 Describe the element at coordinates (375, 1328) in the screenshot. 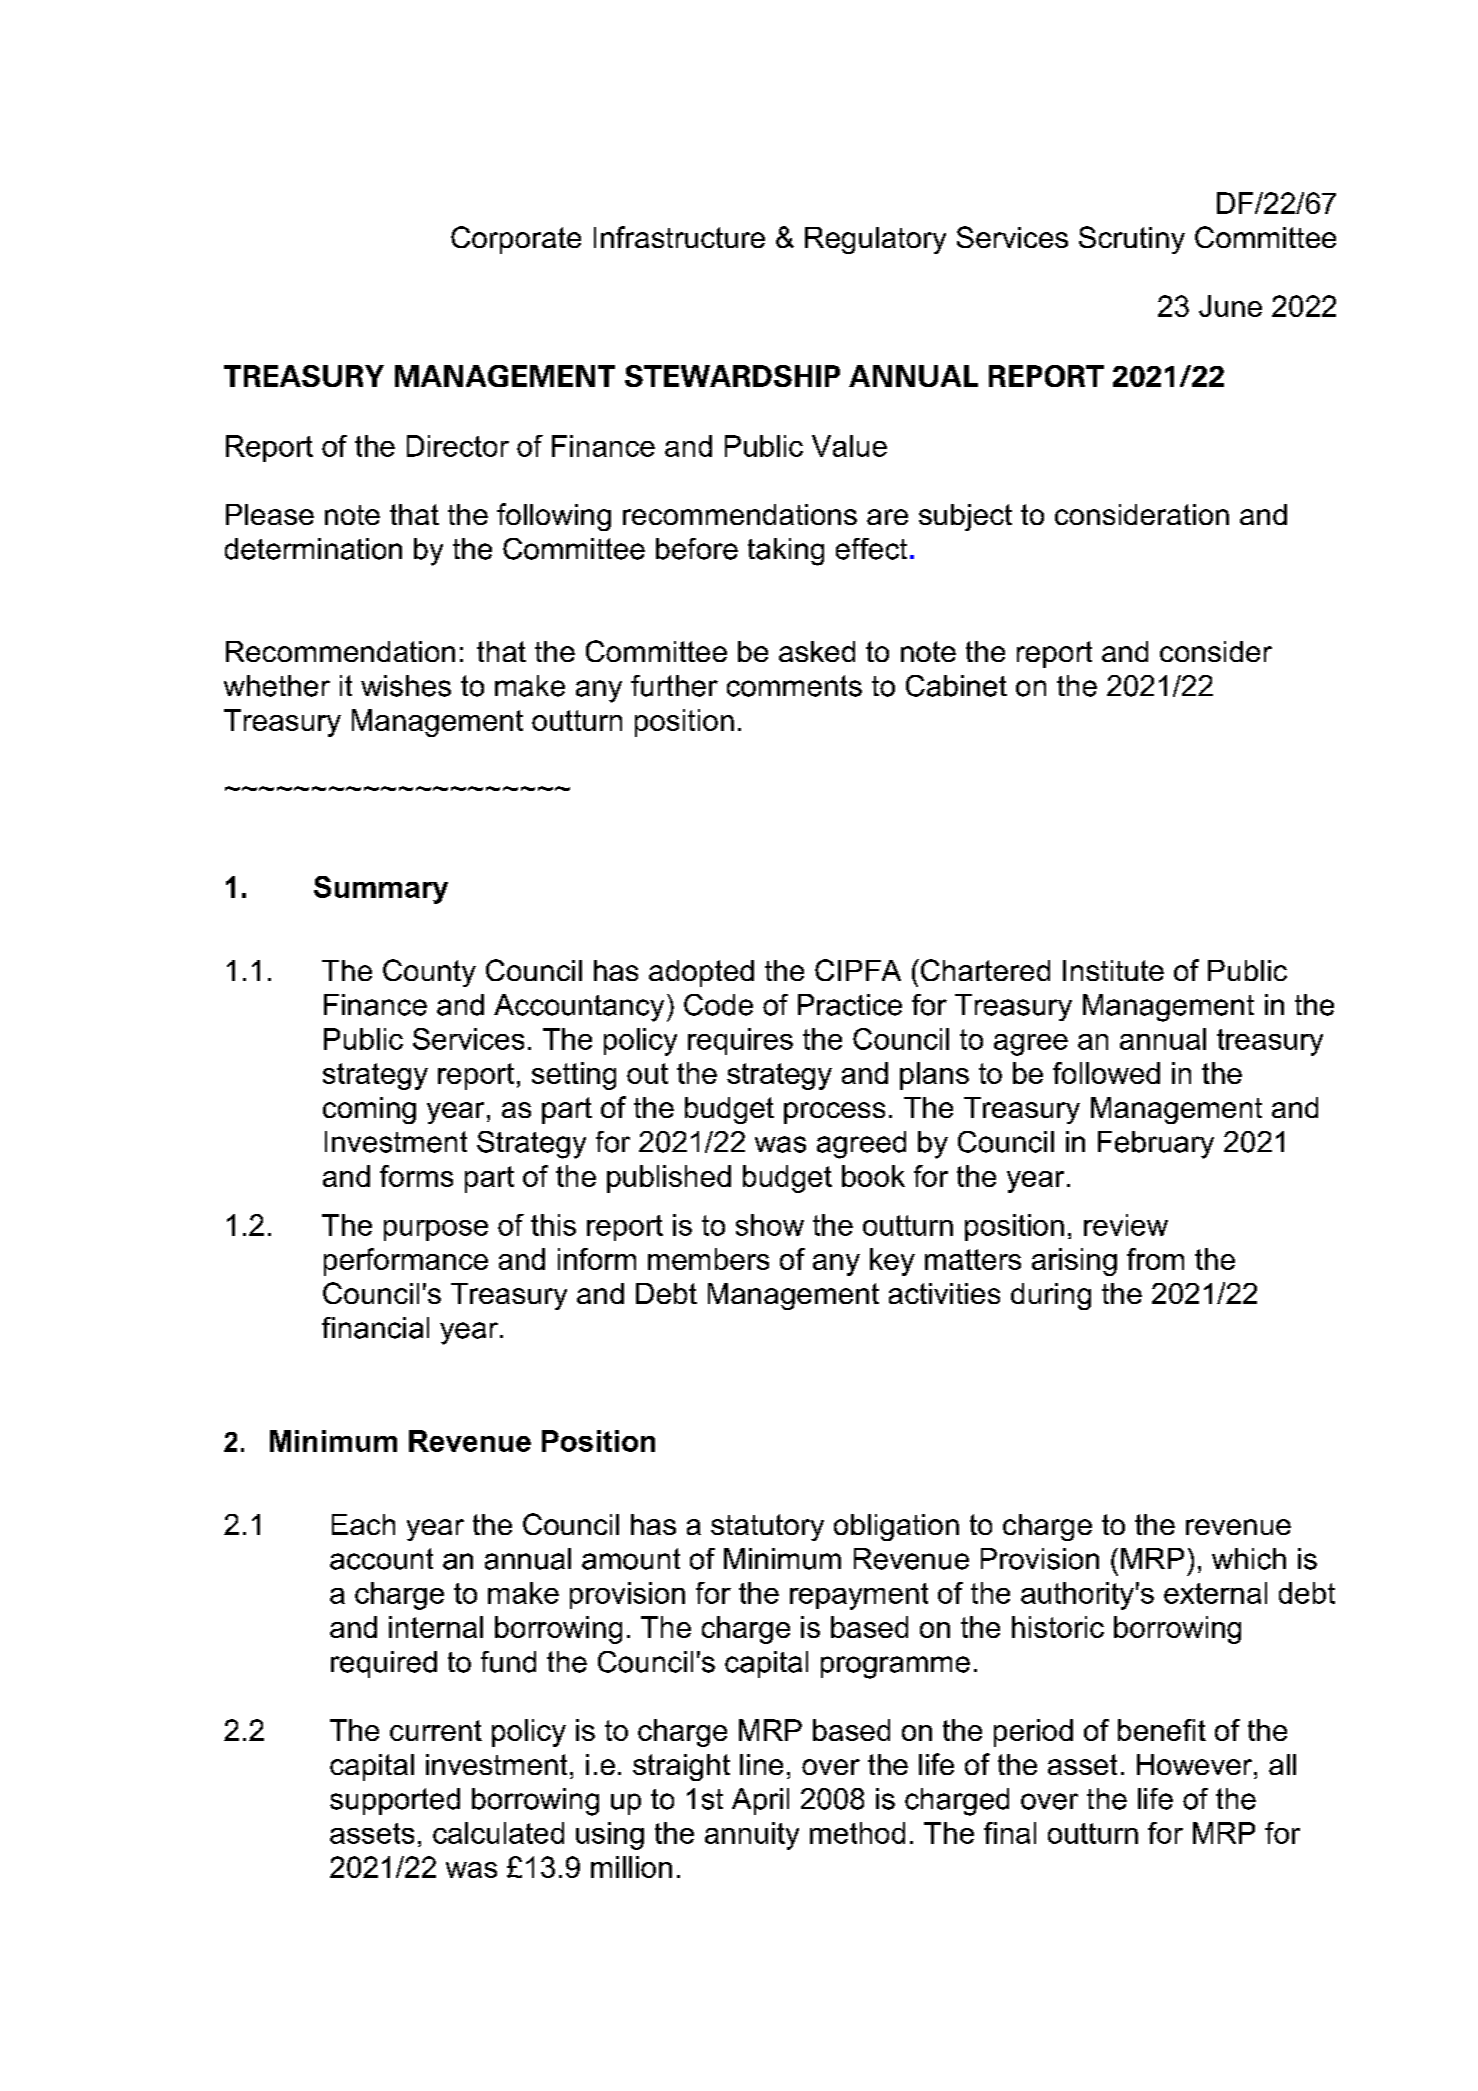

I see `financial` at that location.
